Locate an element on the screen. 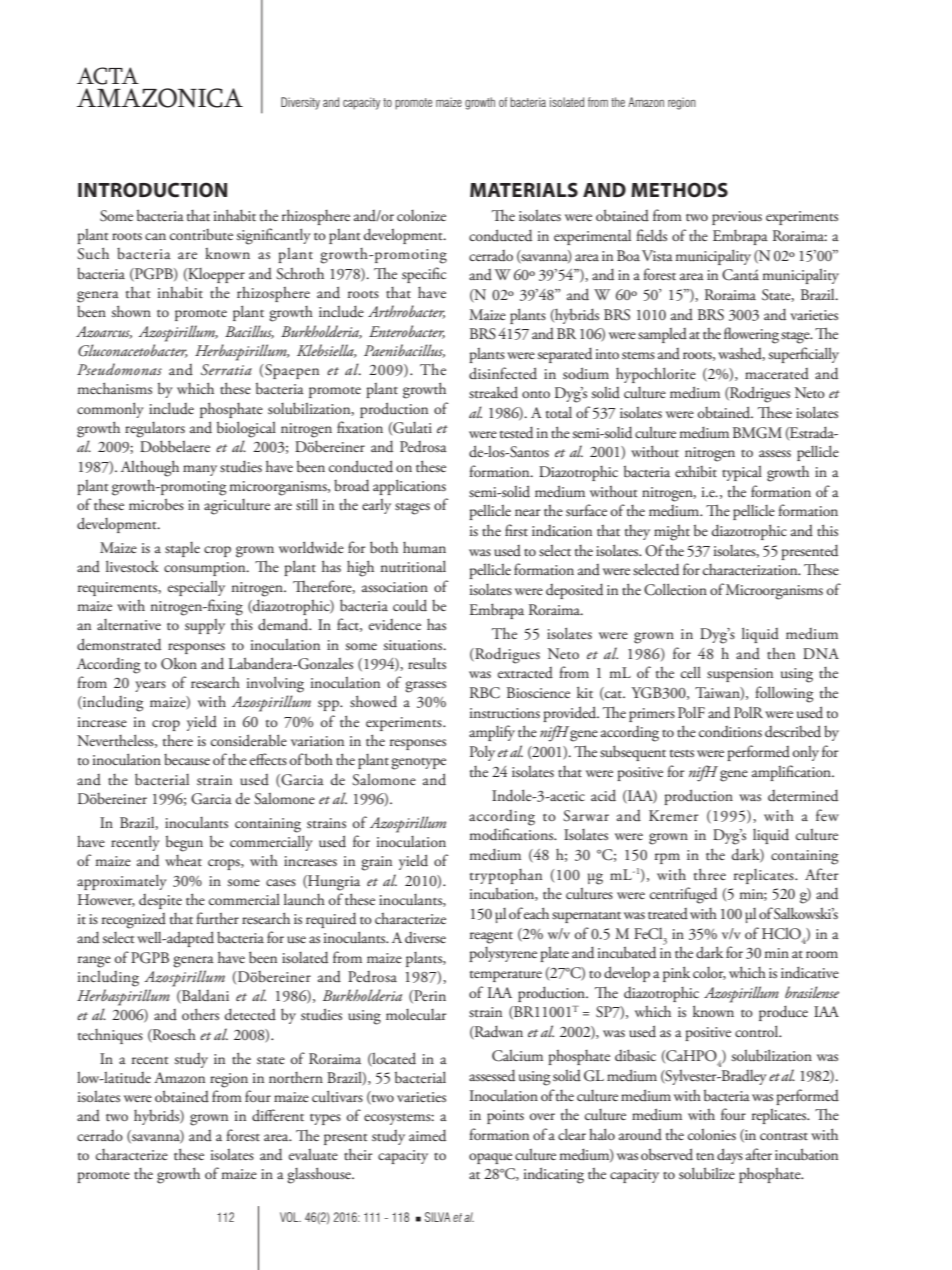 This screenshot has height=1270, width=952. others is located at coordinates (200, 1014).
